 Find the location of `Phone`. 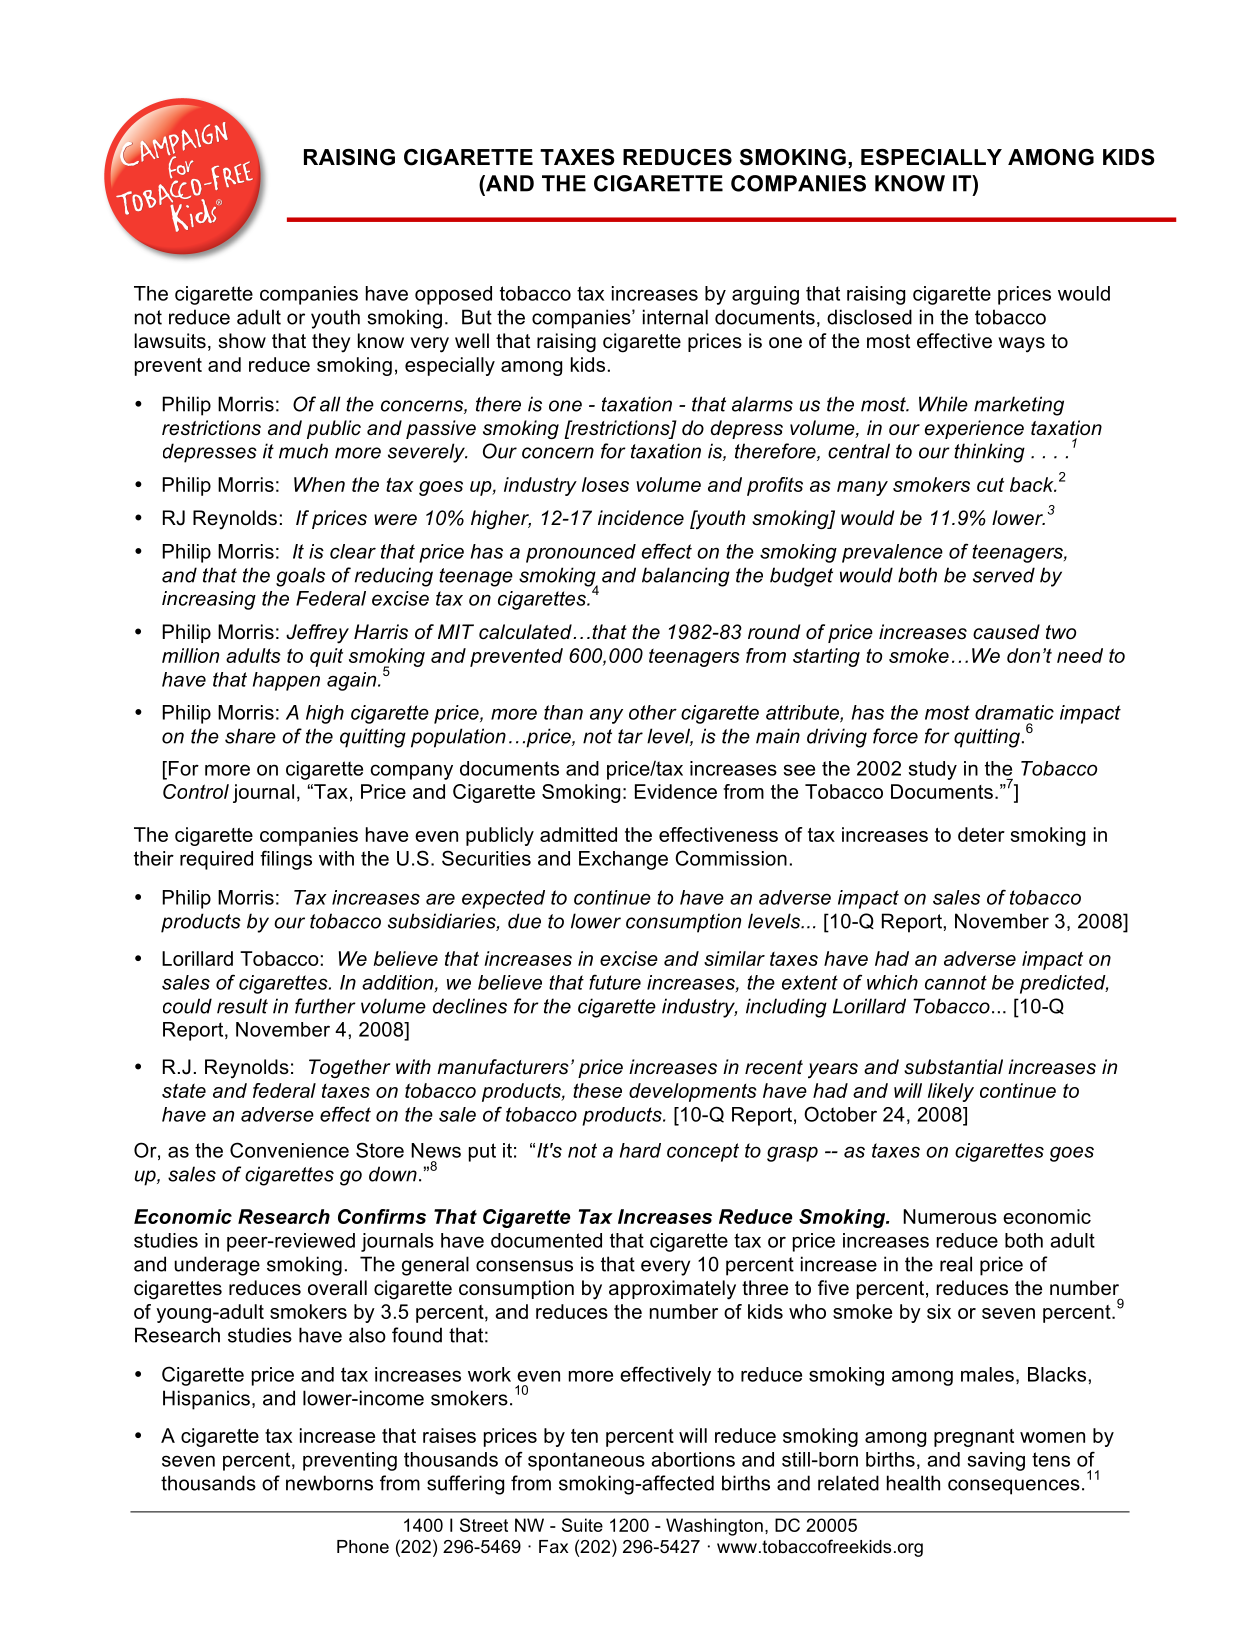

Phone is located at coordinates (363, 1547).
